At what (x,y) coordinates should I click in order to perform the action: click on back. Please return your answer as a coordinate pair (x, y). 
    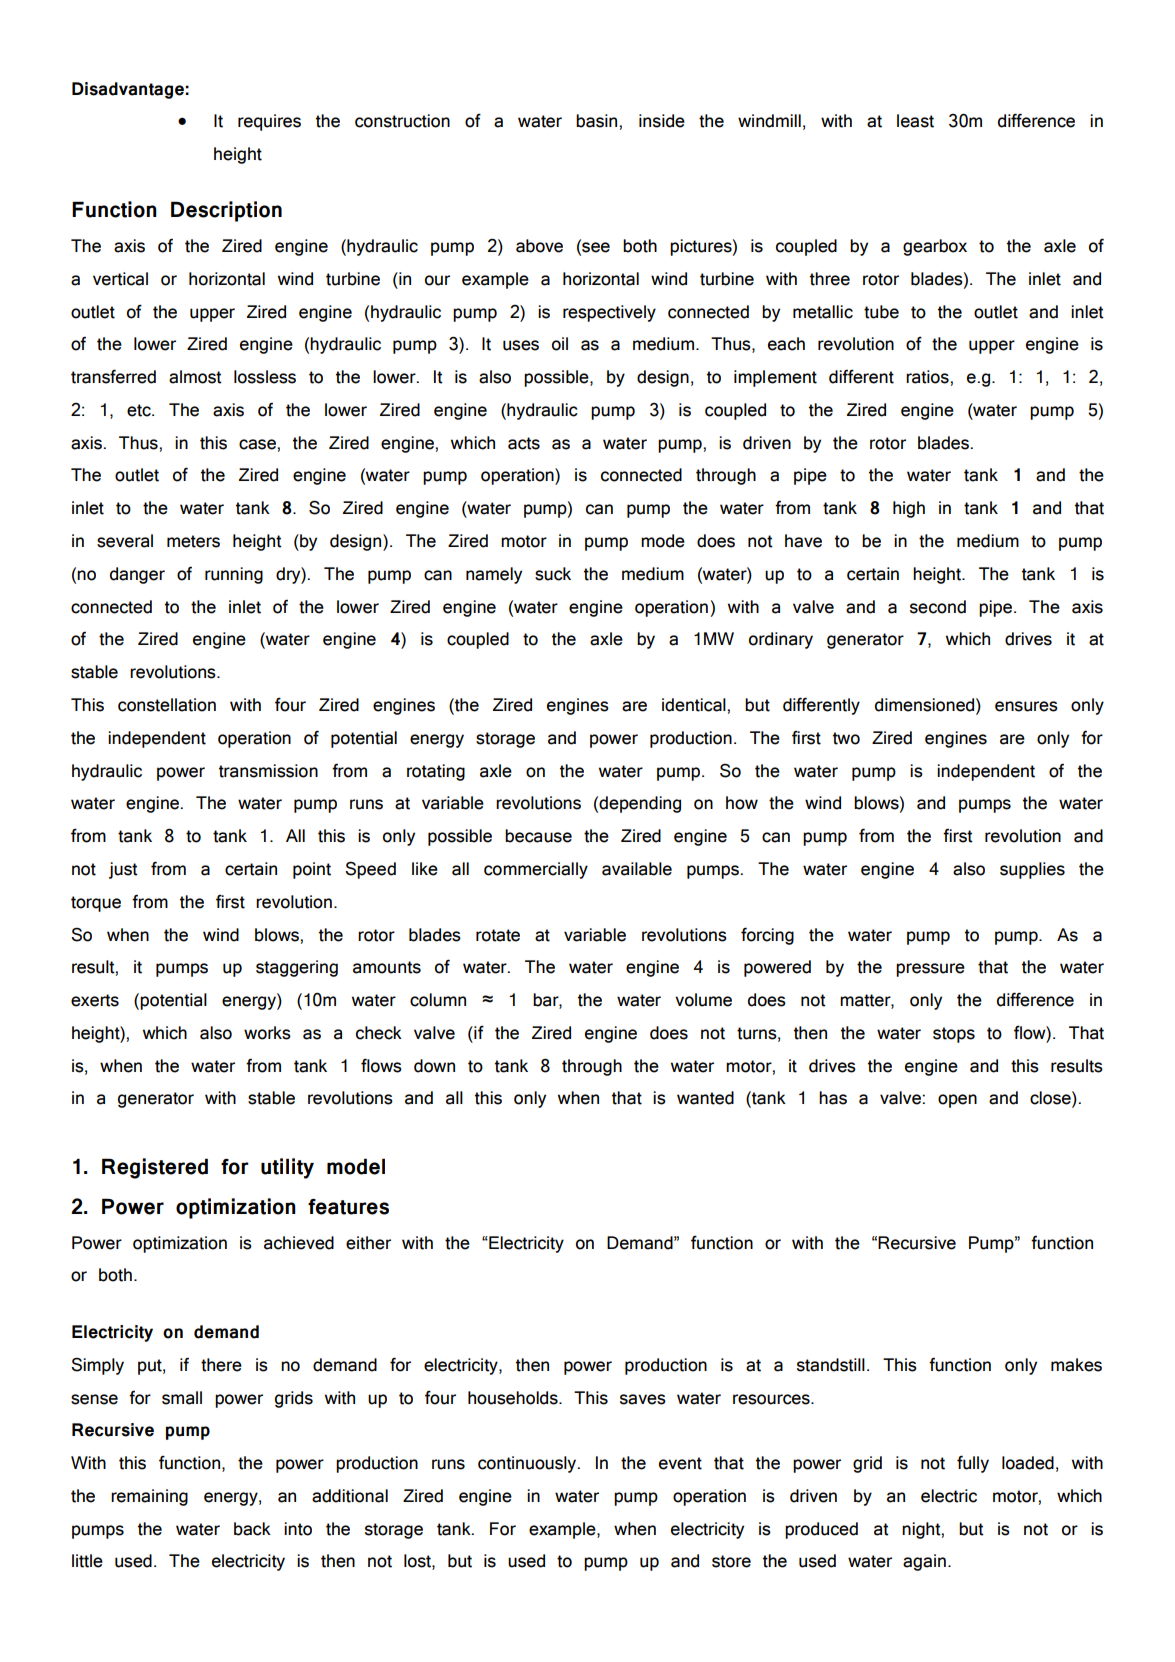
    Looking at the image, I should click on (252, 1529).
